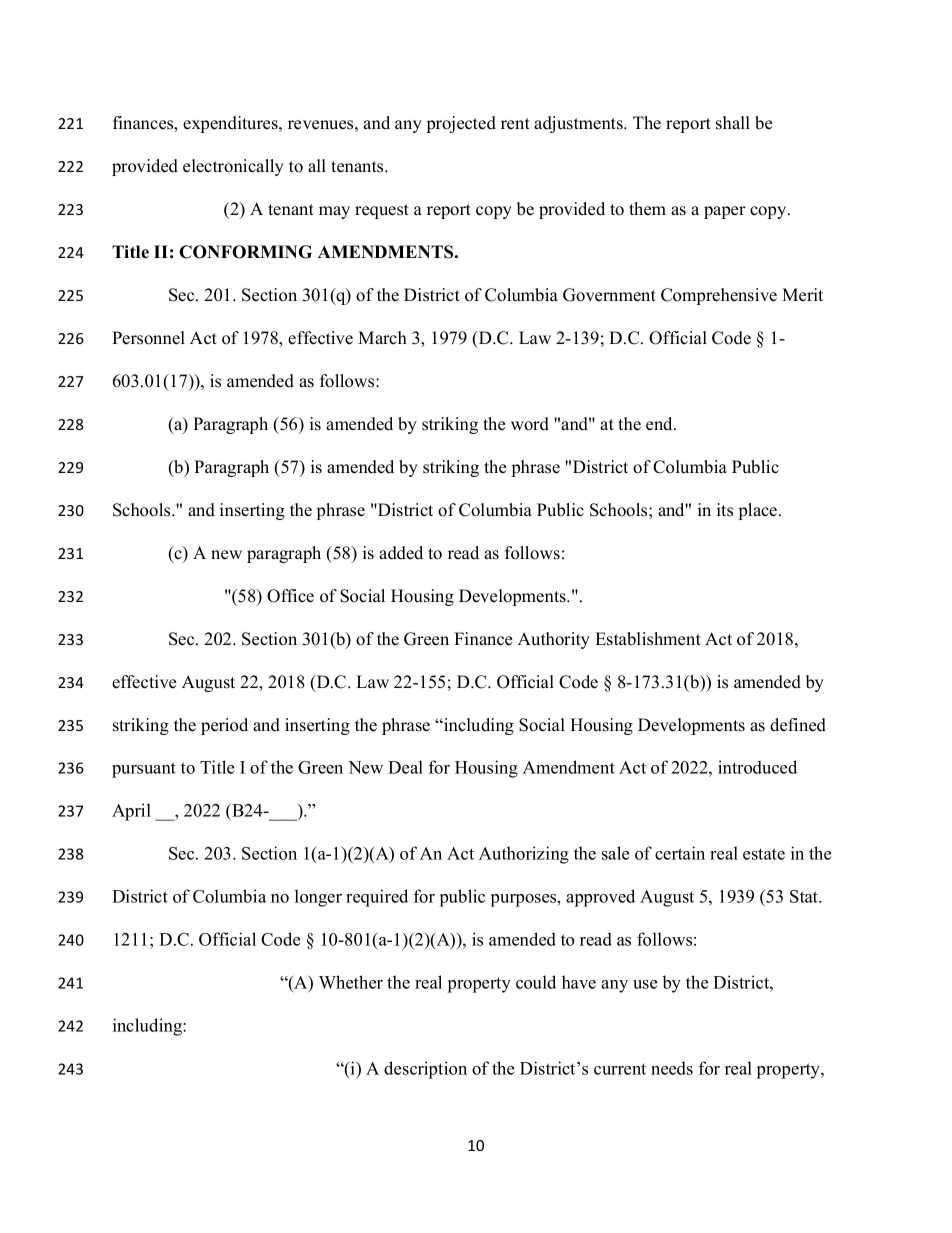 This screenshot has width=952, height=1233. Describe the element at coordinates (757, 767) in the screenshot. I see `introduced` at that location.
